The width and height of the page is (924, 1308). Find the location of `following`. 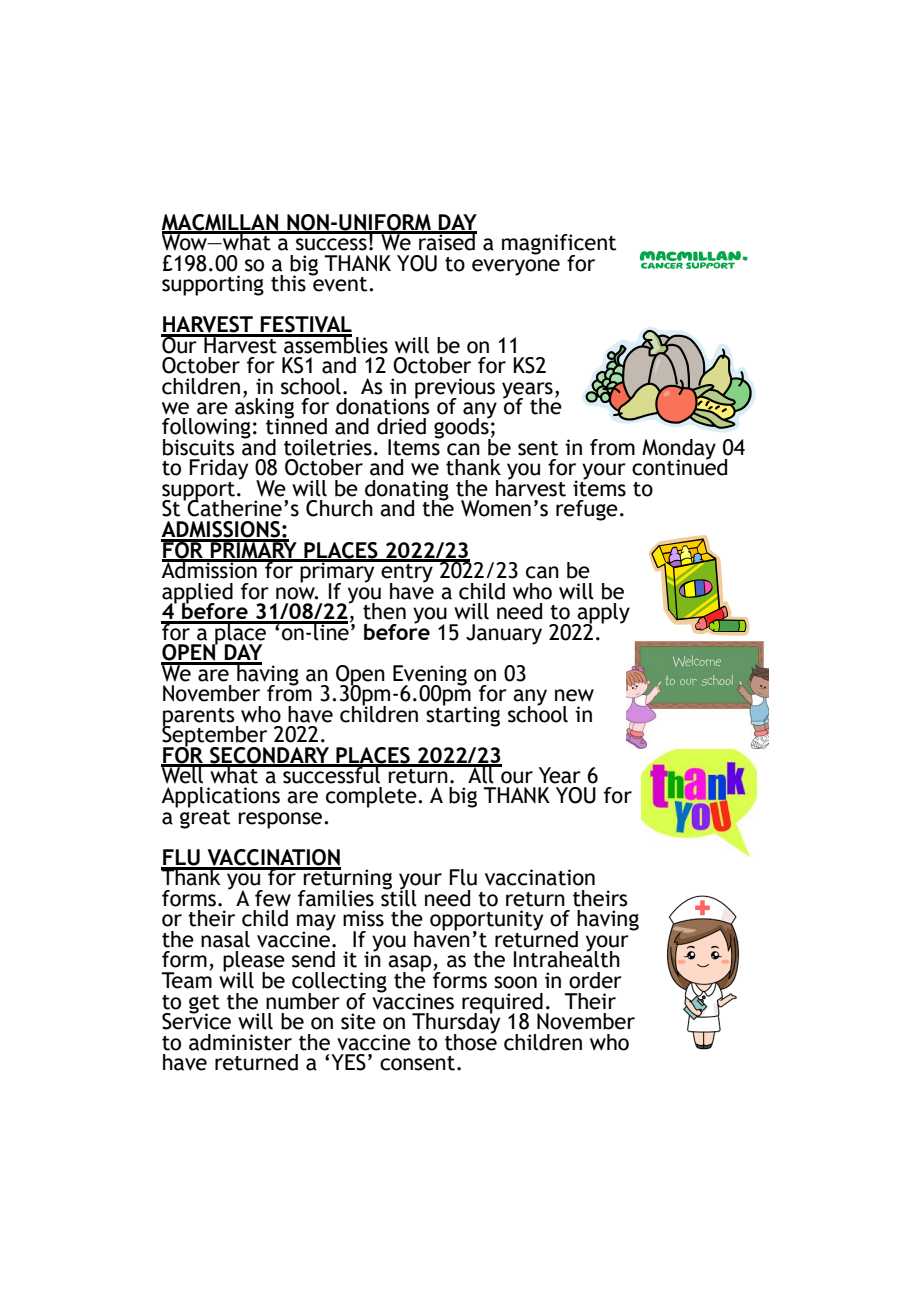

following is located at coordinates (206, 429).
